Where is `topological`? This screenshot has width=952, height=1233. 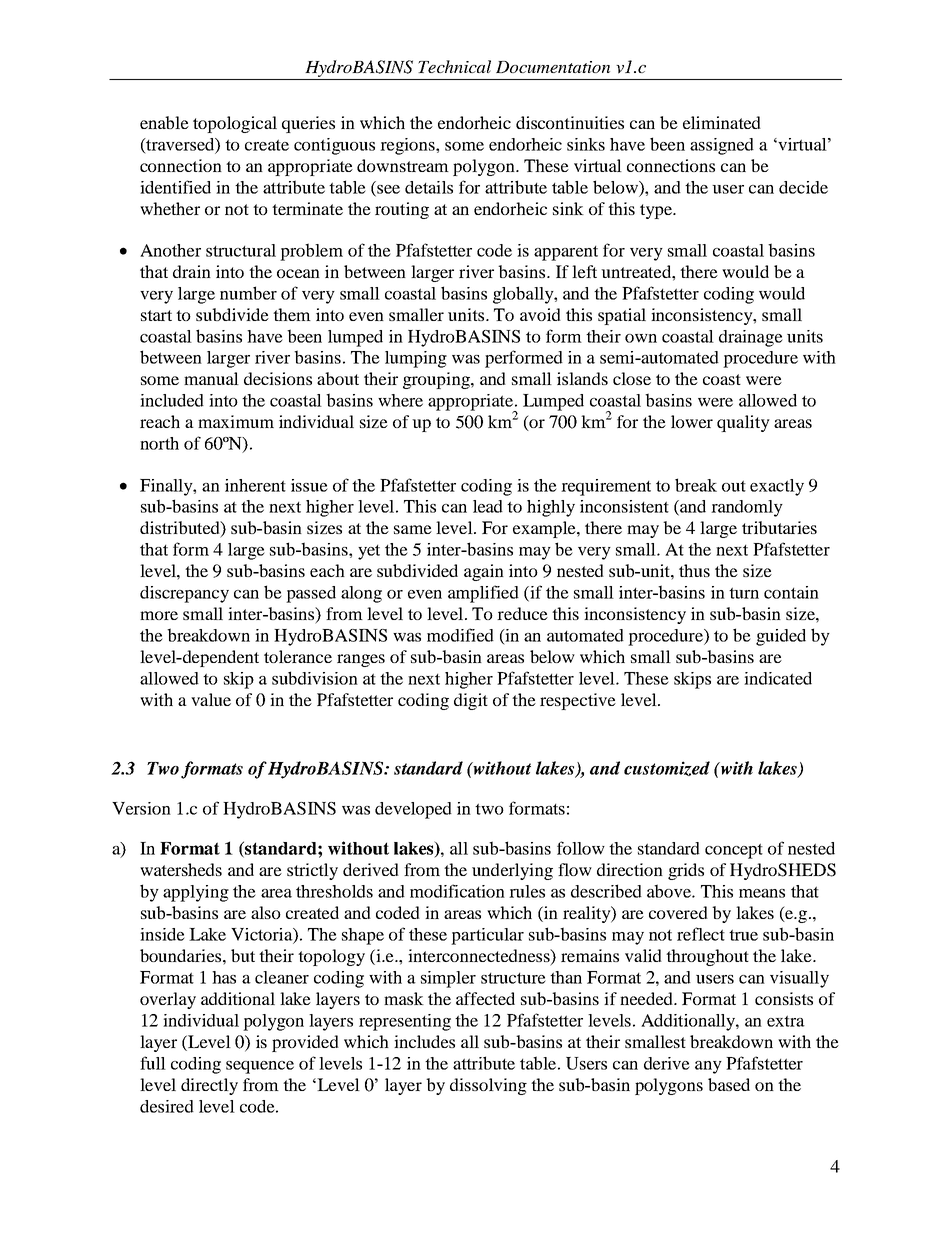
topological is located at coordinates (235, 124).
